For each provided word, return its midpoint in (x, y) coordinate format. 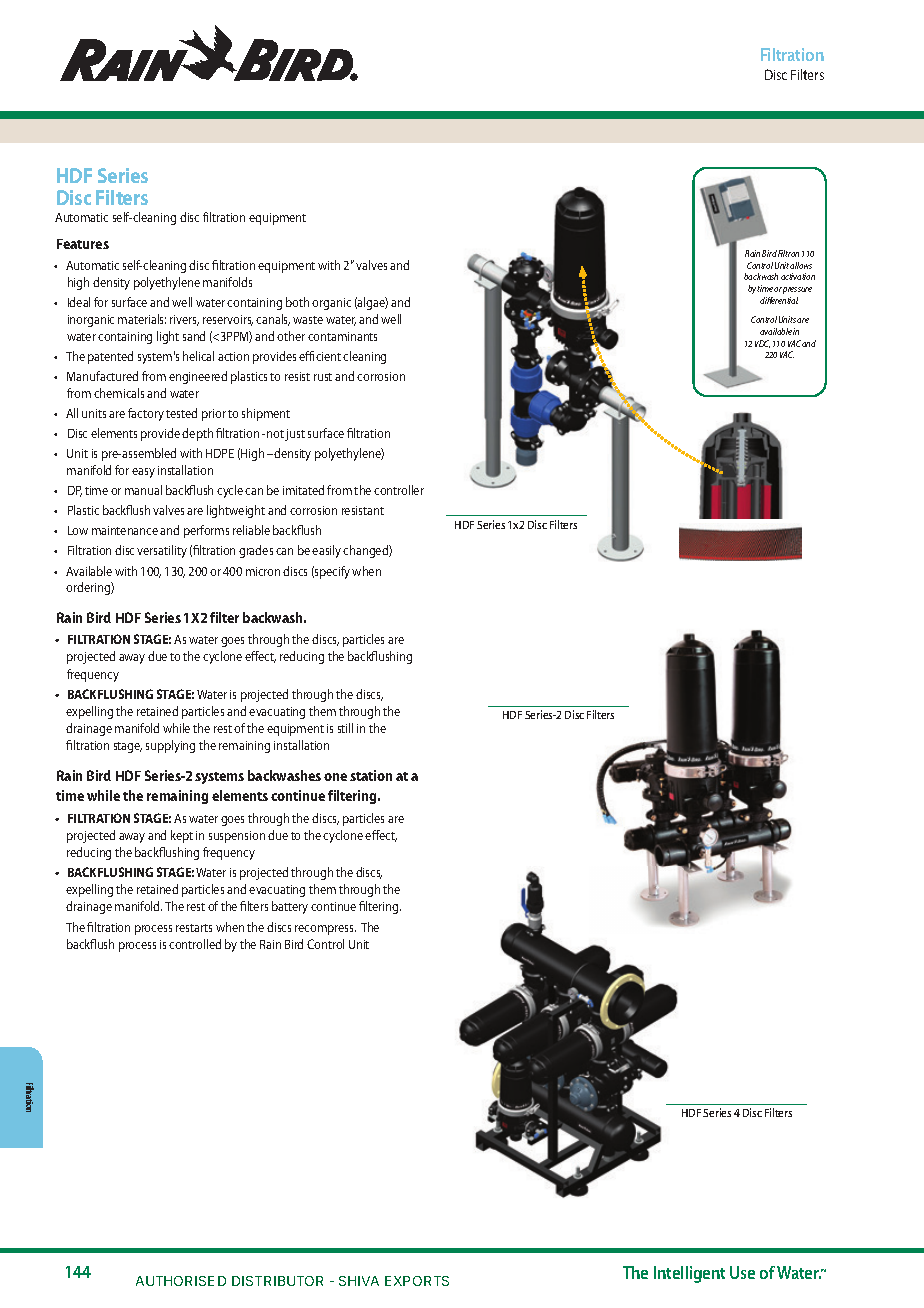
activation (798, 276)
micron (263, 571)
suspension (237, 837)
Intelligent (689, 1274)
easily (326, 551)
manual (143, 490)
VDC (762, 344)
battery (290, 907)
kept (182, 836)
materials (142, 319)
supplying (170, 746)
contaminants (342, 336)
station (371, 775)
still (345, 728)
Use (742, 1272)
